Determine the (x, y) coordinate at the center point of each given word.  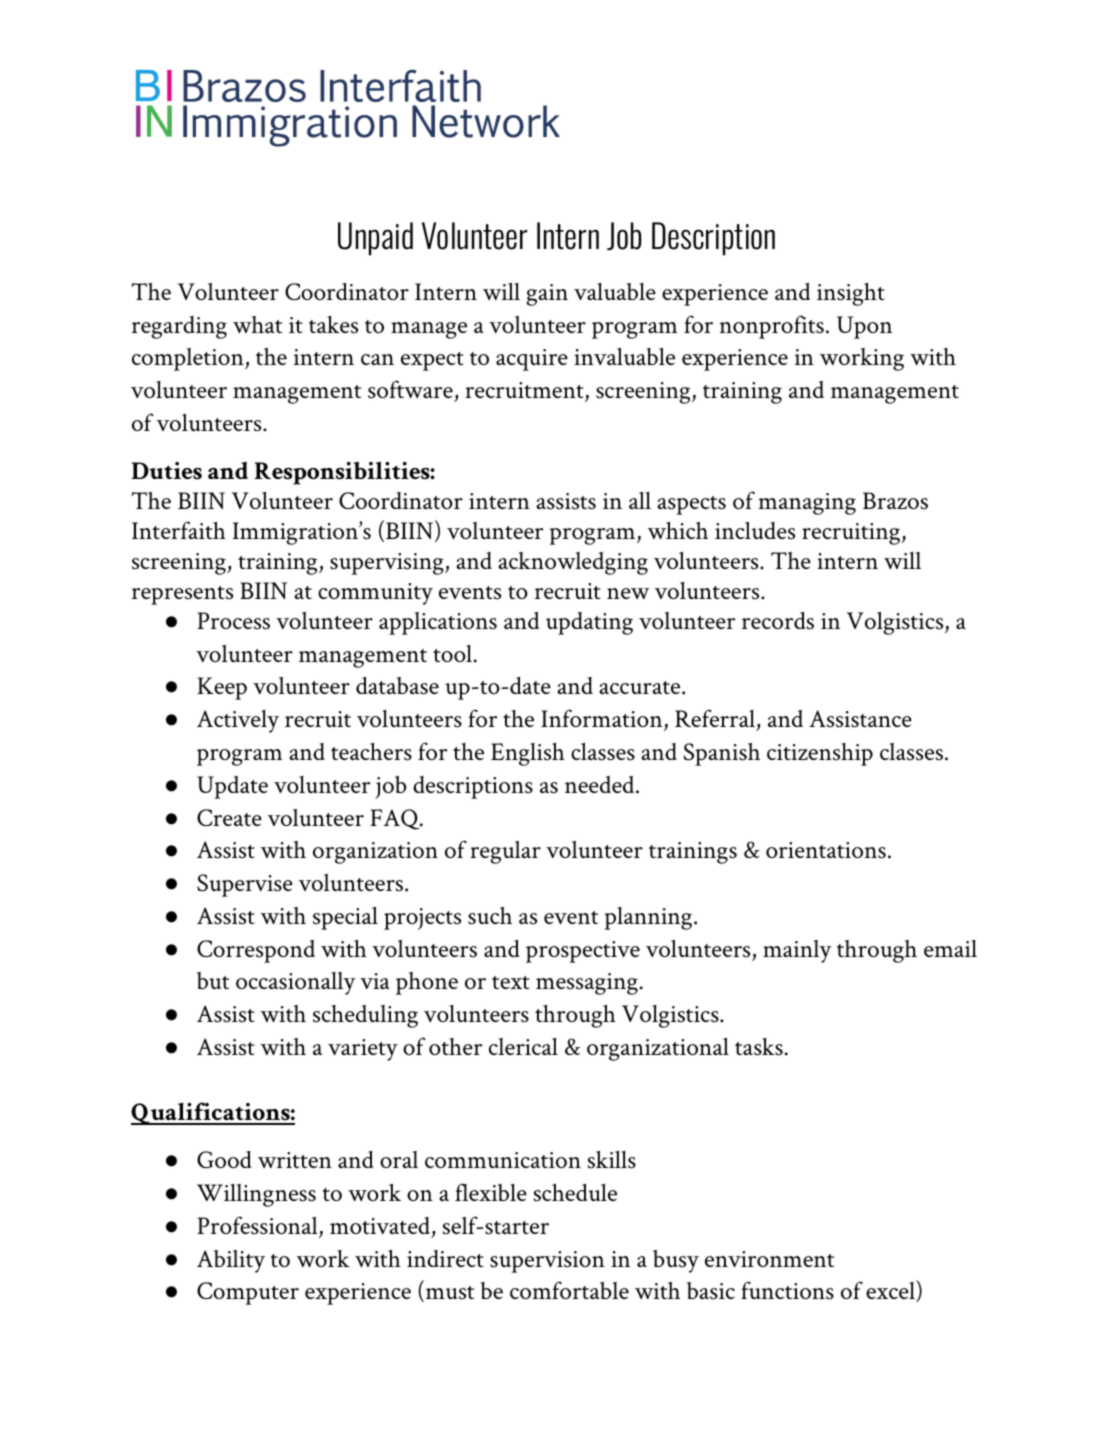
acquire (532, 360)
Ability (231, 1261)
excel (891, 1291)
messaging (587, 984)
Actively (238, 721)
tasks (759, 1047)
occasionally (295, 983)
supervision (547, 1262)
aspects (691, 505)
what (257, 324)
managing (807, 504)
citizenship (820, 754)
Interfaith (179, 530)
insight (851, 294)
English (528, 754)
